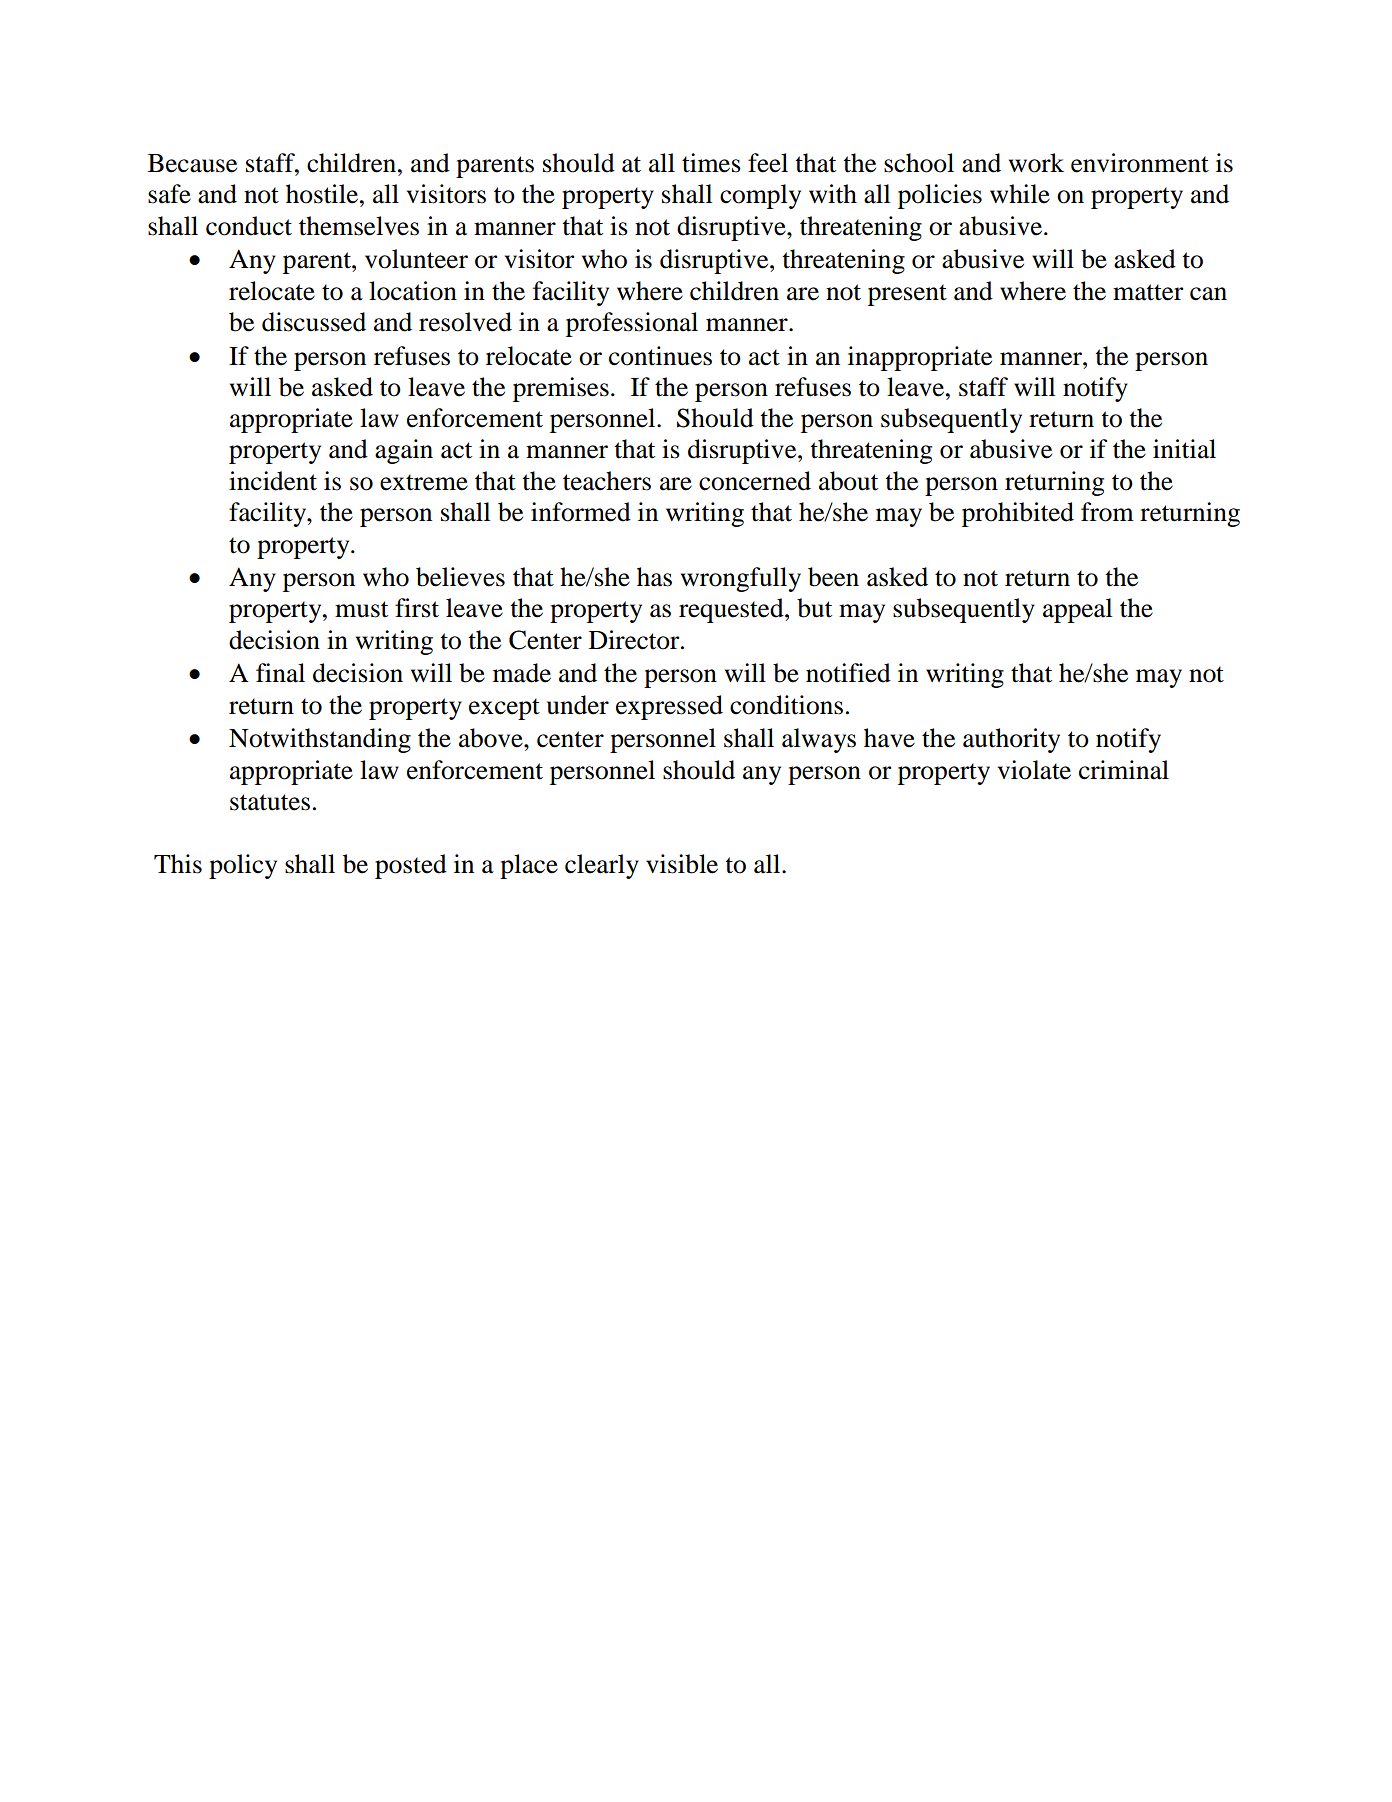  Describe the element at coordinates (323, 194) in the screenshot. I see `hostile` at that location.
